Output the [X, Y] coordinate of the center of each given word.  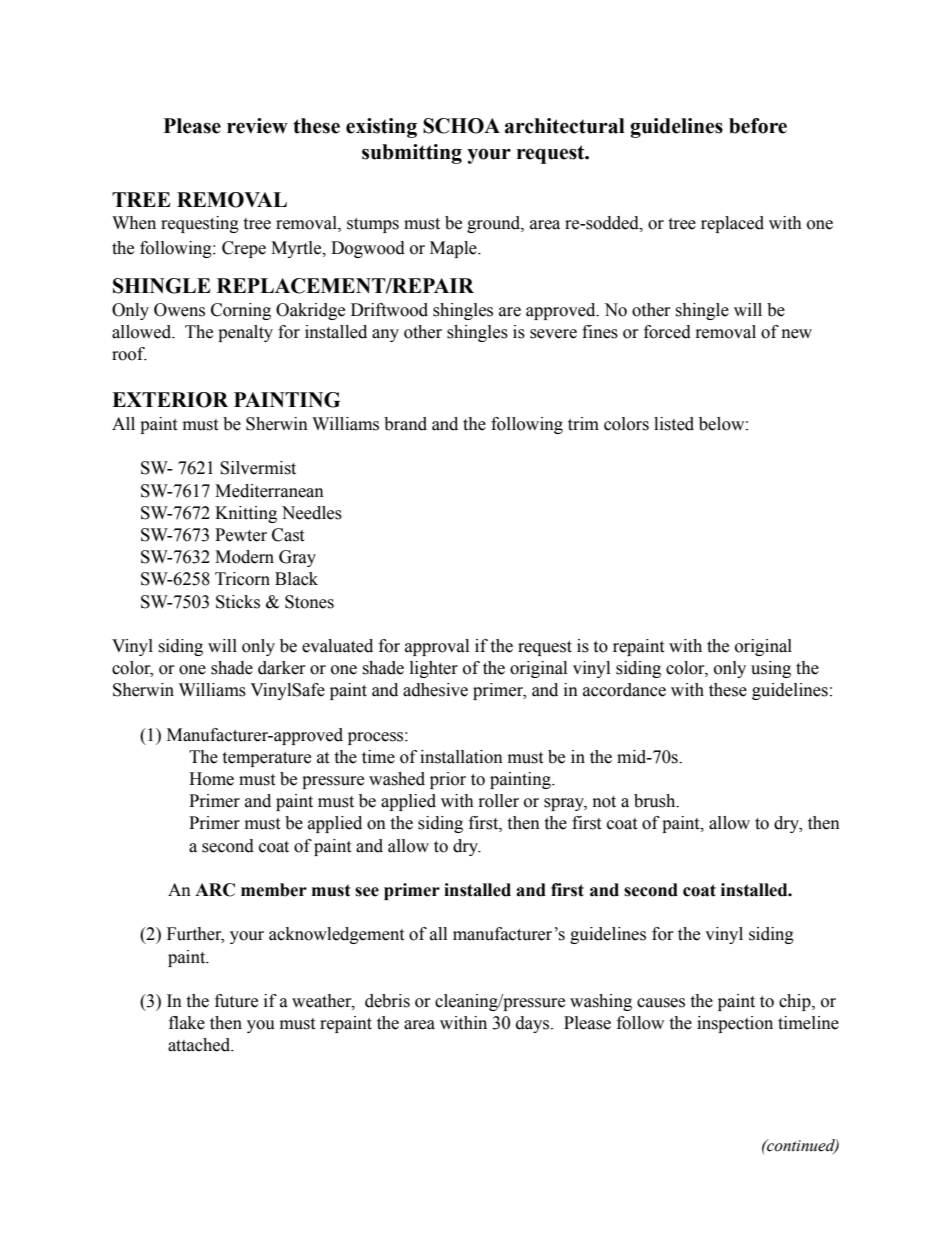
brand [405, 424]
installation [461, 757]
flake [187, 1023]
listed [674, 424]
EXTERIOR [170, 400]
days [534, 1024]
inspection [735, 1024]
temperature [266, 759]
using [771, 669]
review [257, 126]
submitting [412, 154]
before [758, 126]
